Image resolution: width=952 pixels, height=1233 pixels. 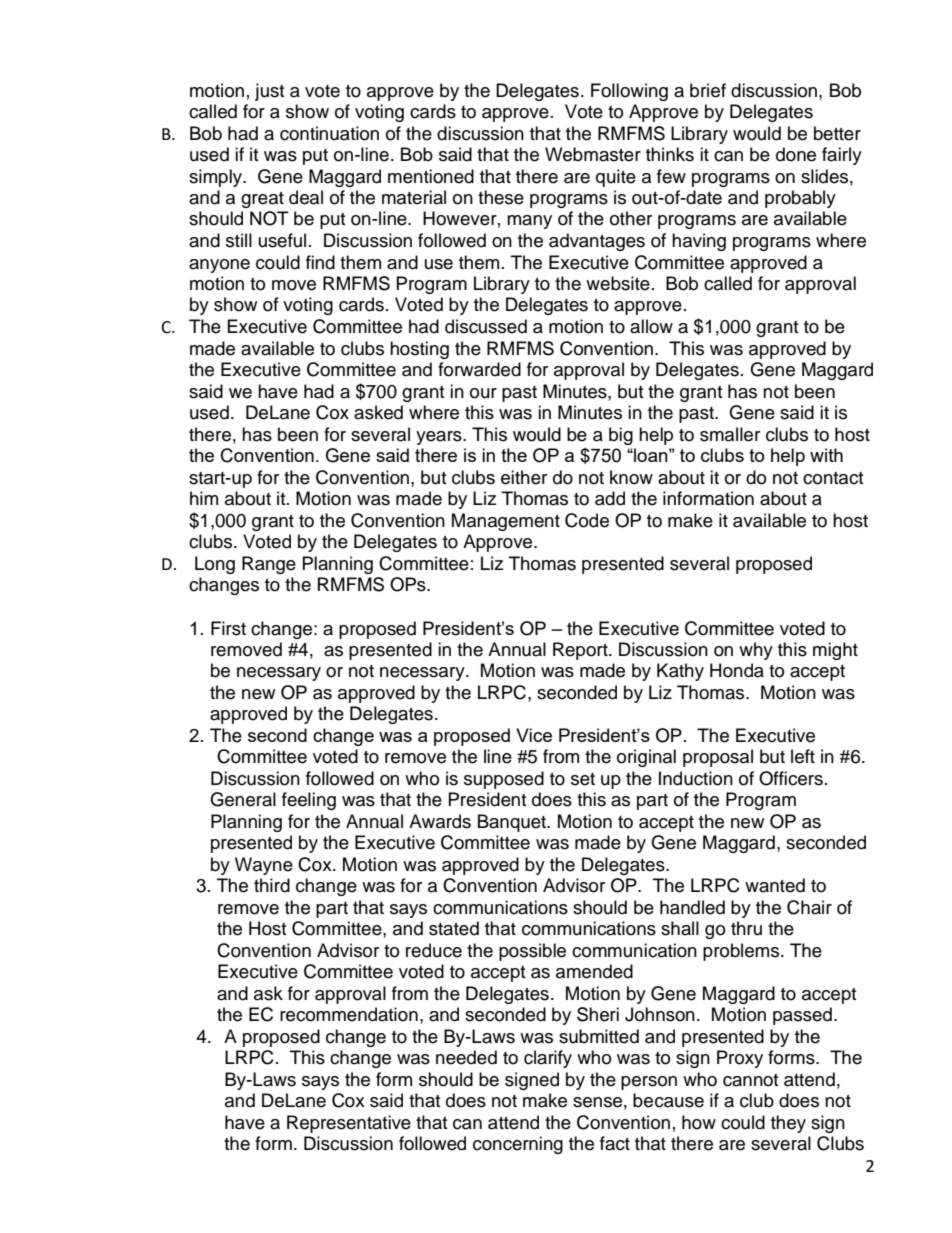 I want to click on forwarded, so click(x=479, y=369).
